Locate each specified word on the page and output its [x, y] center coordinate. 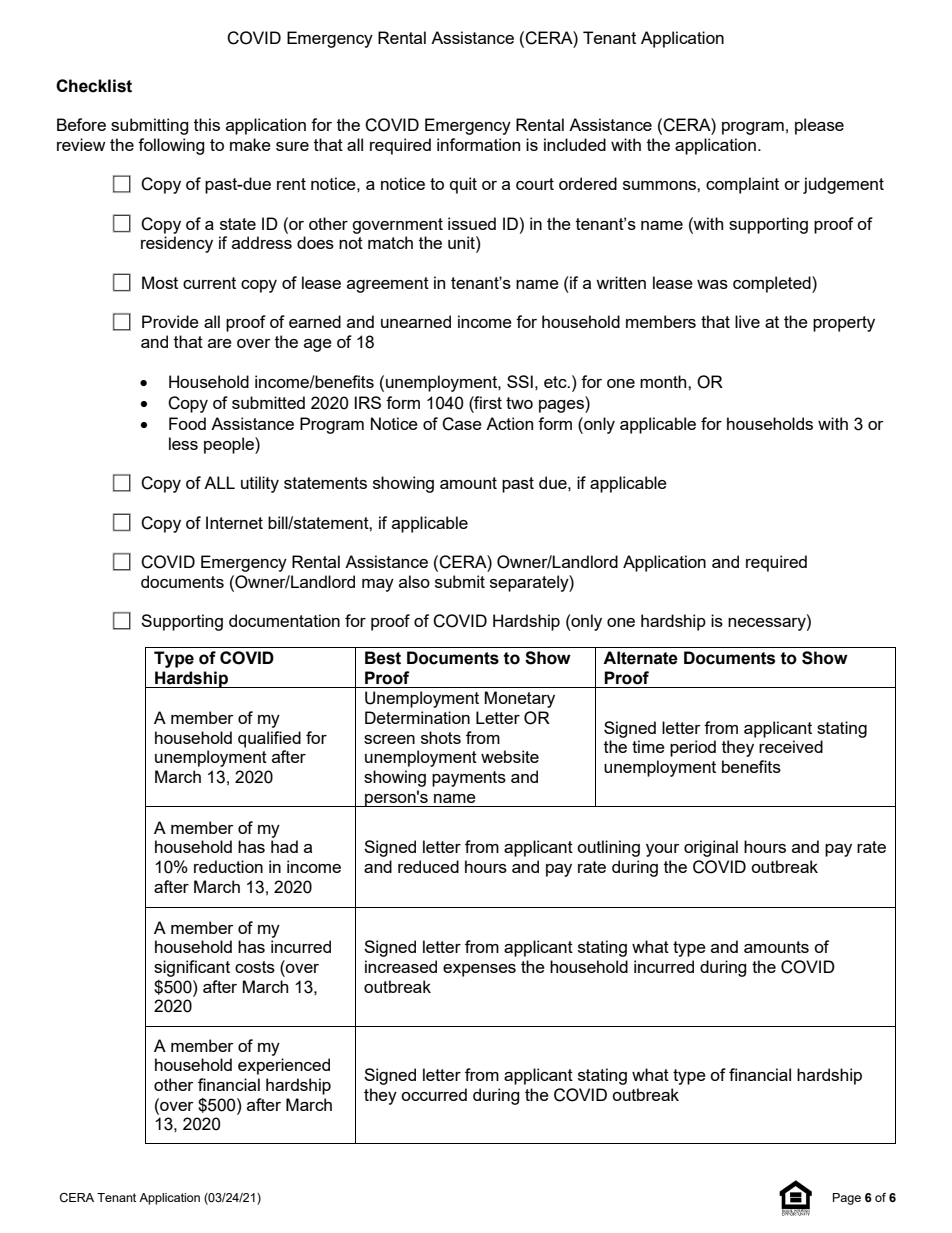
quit [463, 185]
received [791, 746]
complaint [742, 185]
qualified [269, 739]
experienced [284, 1066]
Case [462, 424]
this [207, 124]
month [664, 381]
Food [187, 423]
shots [441, 737]
